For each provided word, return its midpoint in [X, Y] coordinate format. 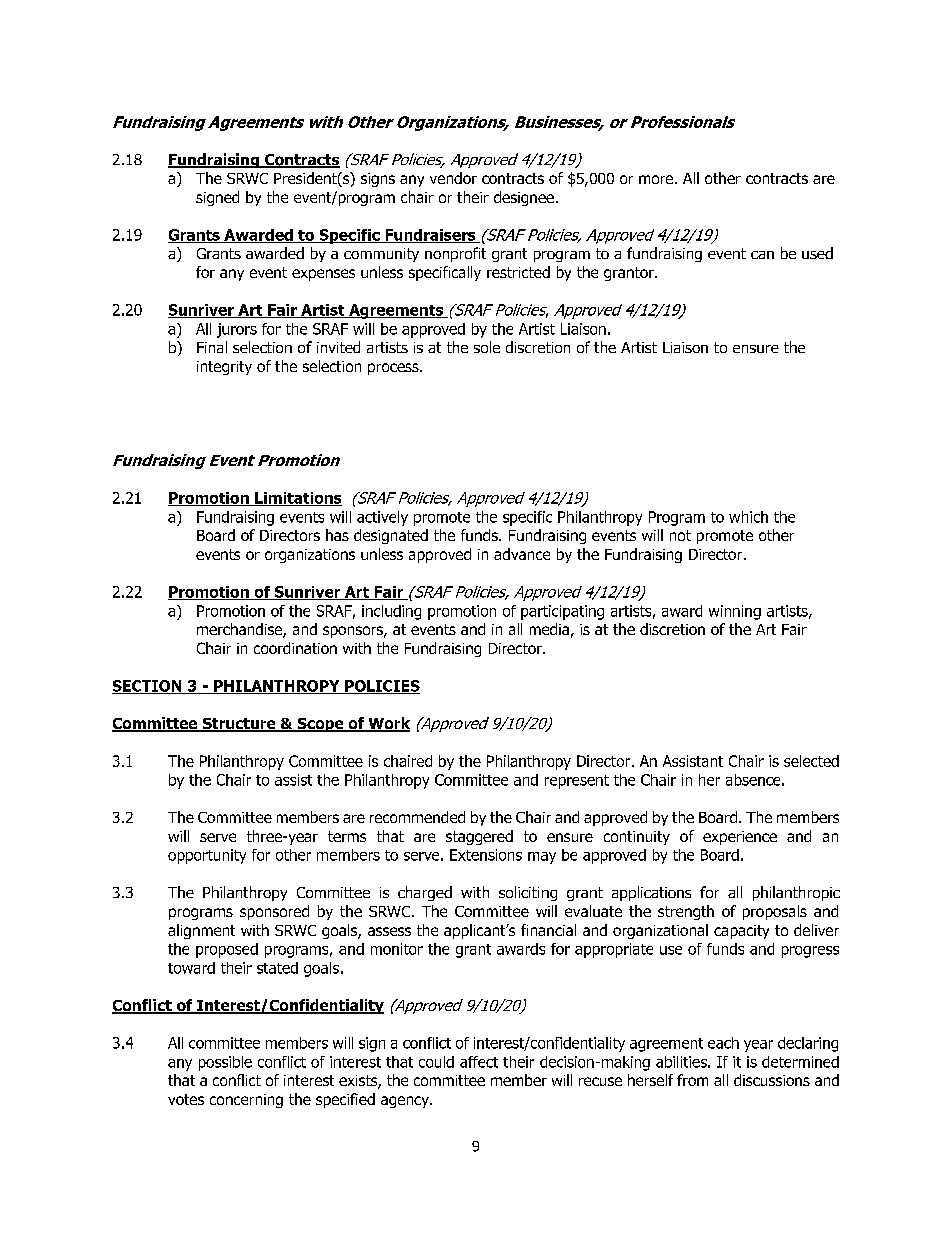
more [657, 179]
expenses [323, 275]
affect [479, 1062]
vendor [453, 178]
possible [225, 1063]
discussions [772, 1080]
